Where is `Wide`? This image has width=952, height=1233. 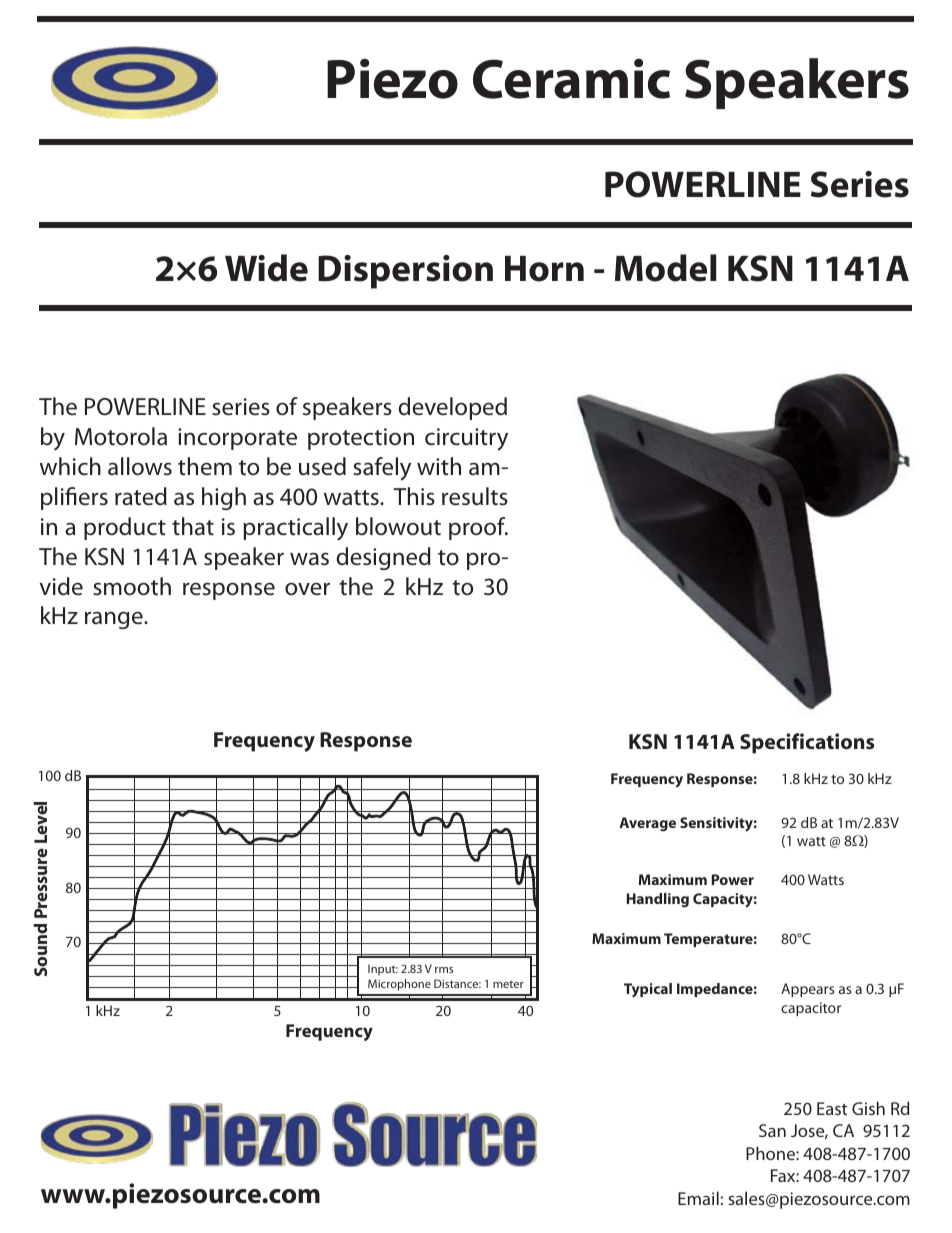
Wide is located at coordinates (266, 268).
